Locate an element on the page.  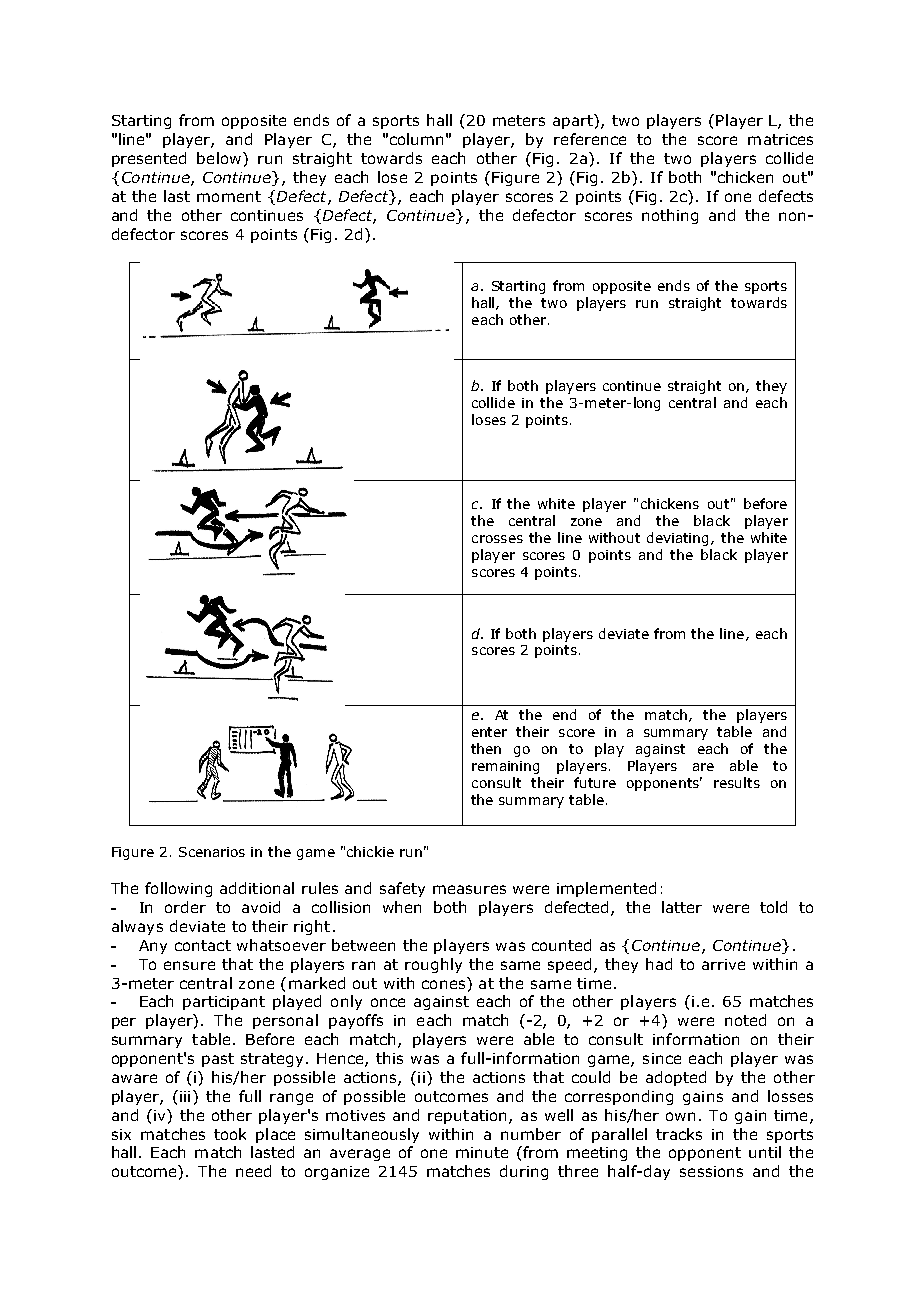
Scenarios is located at coordinates (212, 852).
